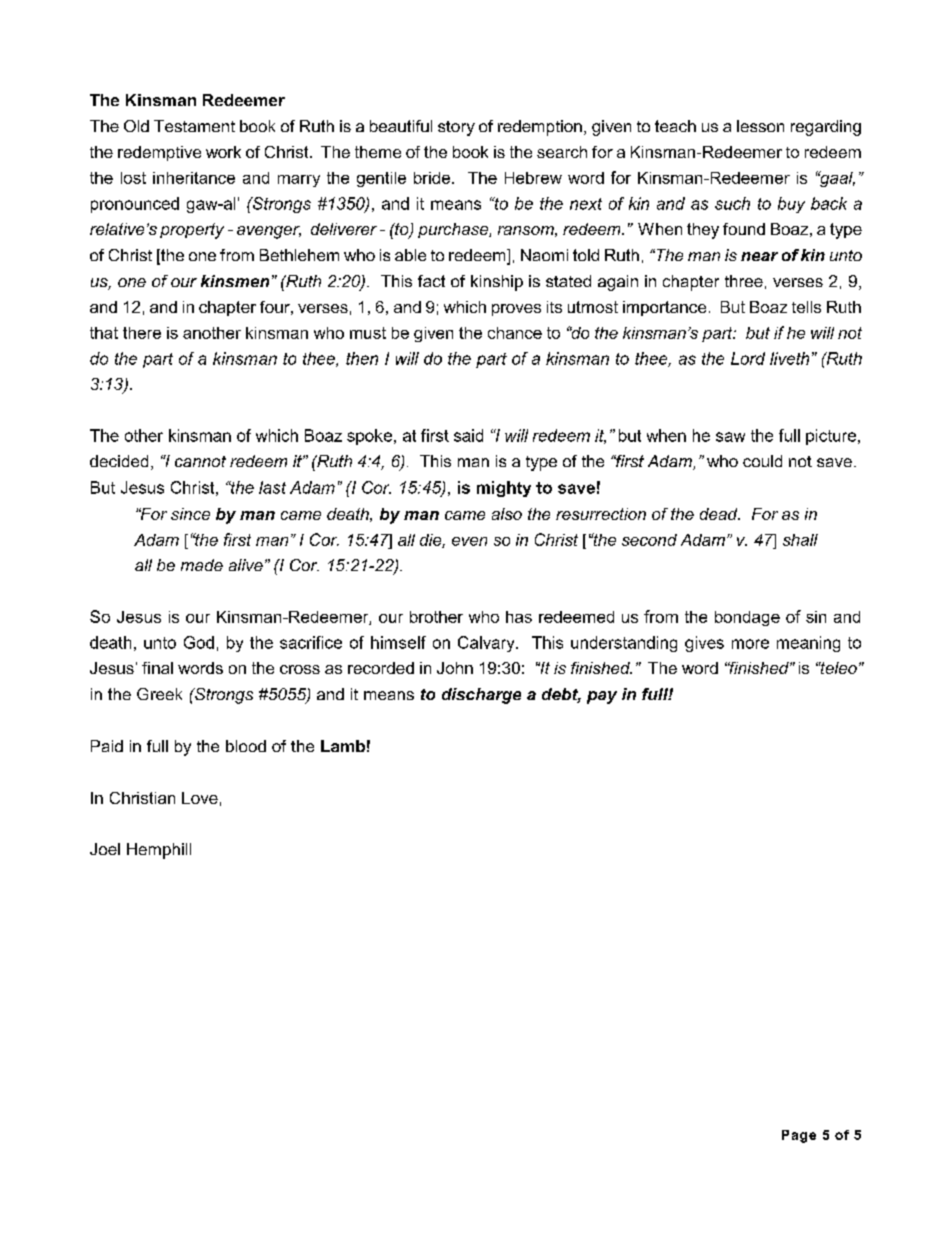  I want to click on inheritance, so click(194, 178).
